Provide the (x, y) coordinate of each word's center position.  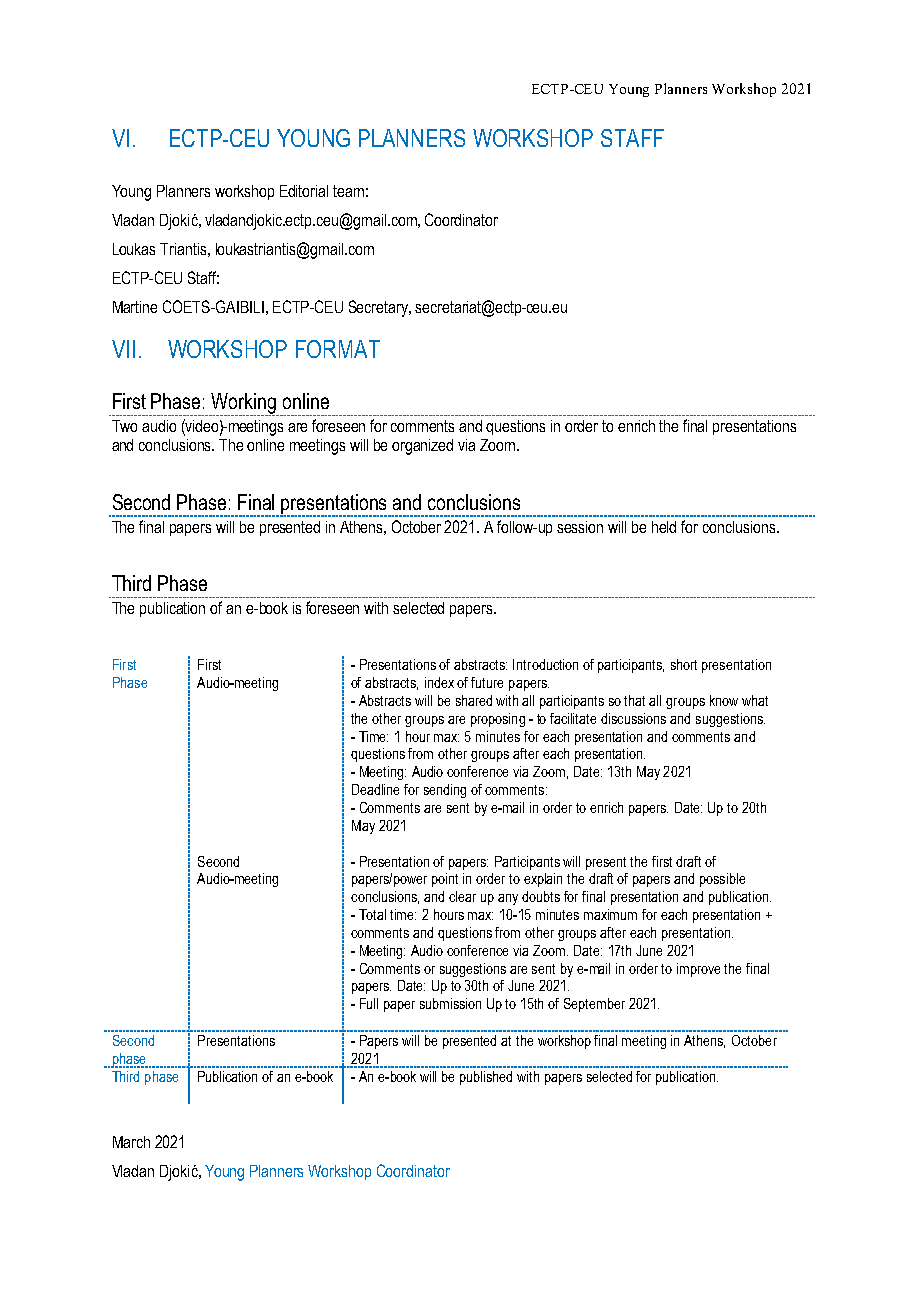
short (684, 664)
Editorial (304, 191)
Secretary (379, 308)
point (445, 880)
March (131, 1142)
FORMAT (338, 349)
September (594, 1005)
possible (722, 880)
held (664, 527)
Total (372, 914)
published (486, 1078)
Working (244, 404)
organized (422, 447)
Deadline (375, 789)
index (439, 682)
